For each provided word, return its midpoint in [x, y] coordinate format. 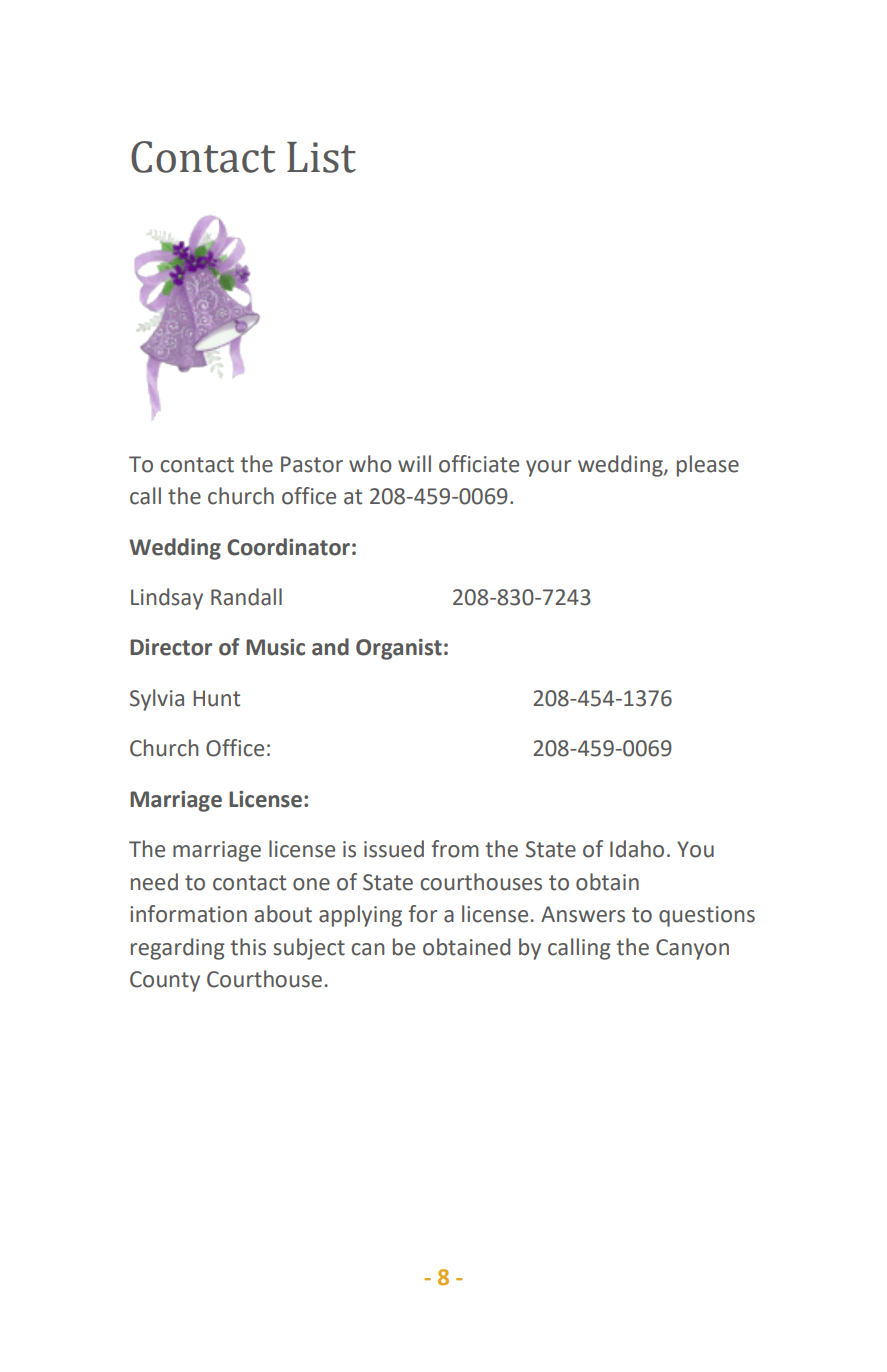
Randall [246, 597]
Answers [583, 914]
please [708, 466]
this [248, 947]
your [548, 468]
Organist [399, 649]
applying [360, 916]
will [414, 463]
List [321, 157]
